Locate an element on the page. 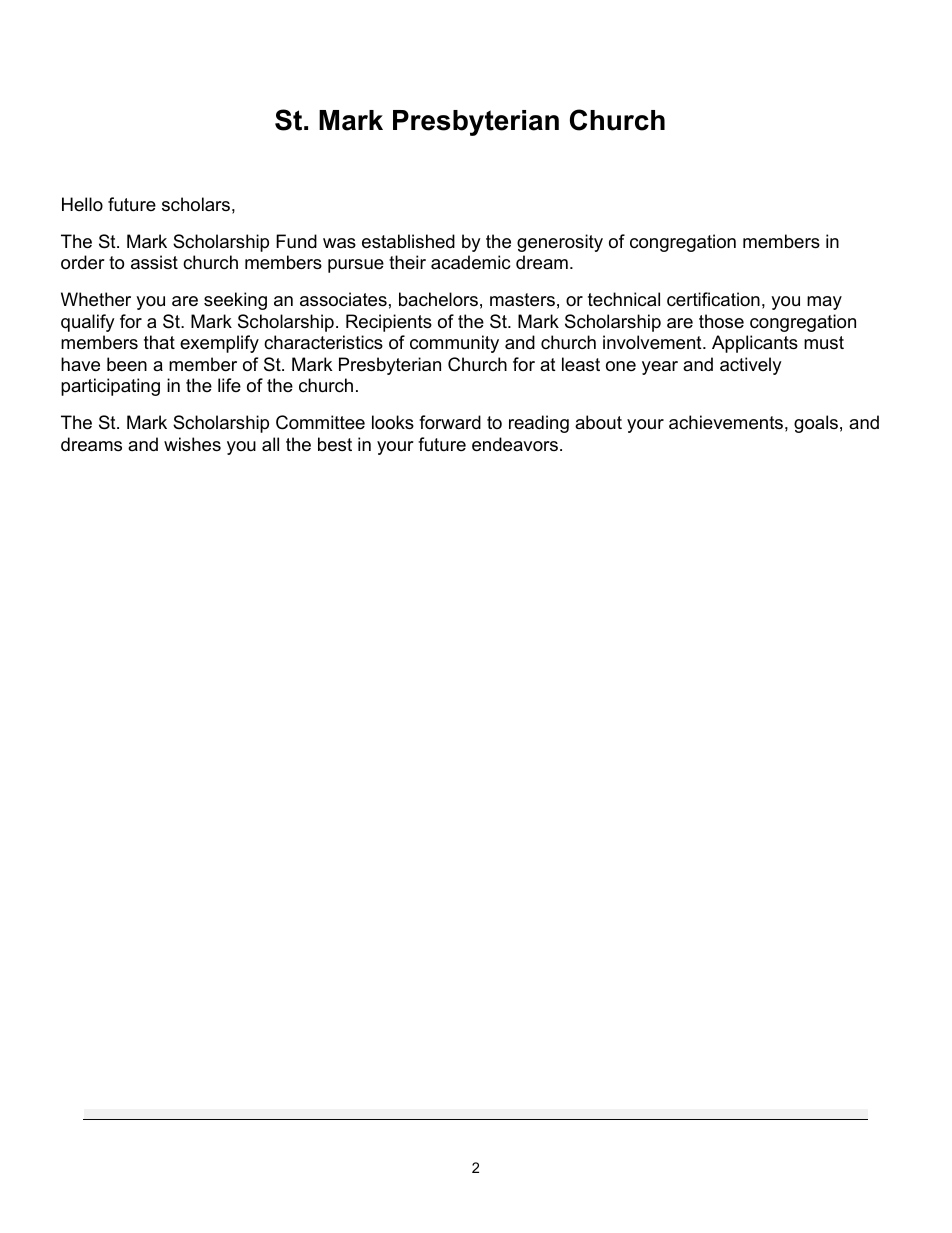 The image size is (952, 1233). endeavors is located at coordinates (515, 444).
